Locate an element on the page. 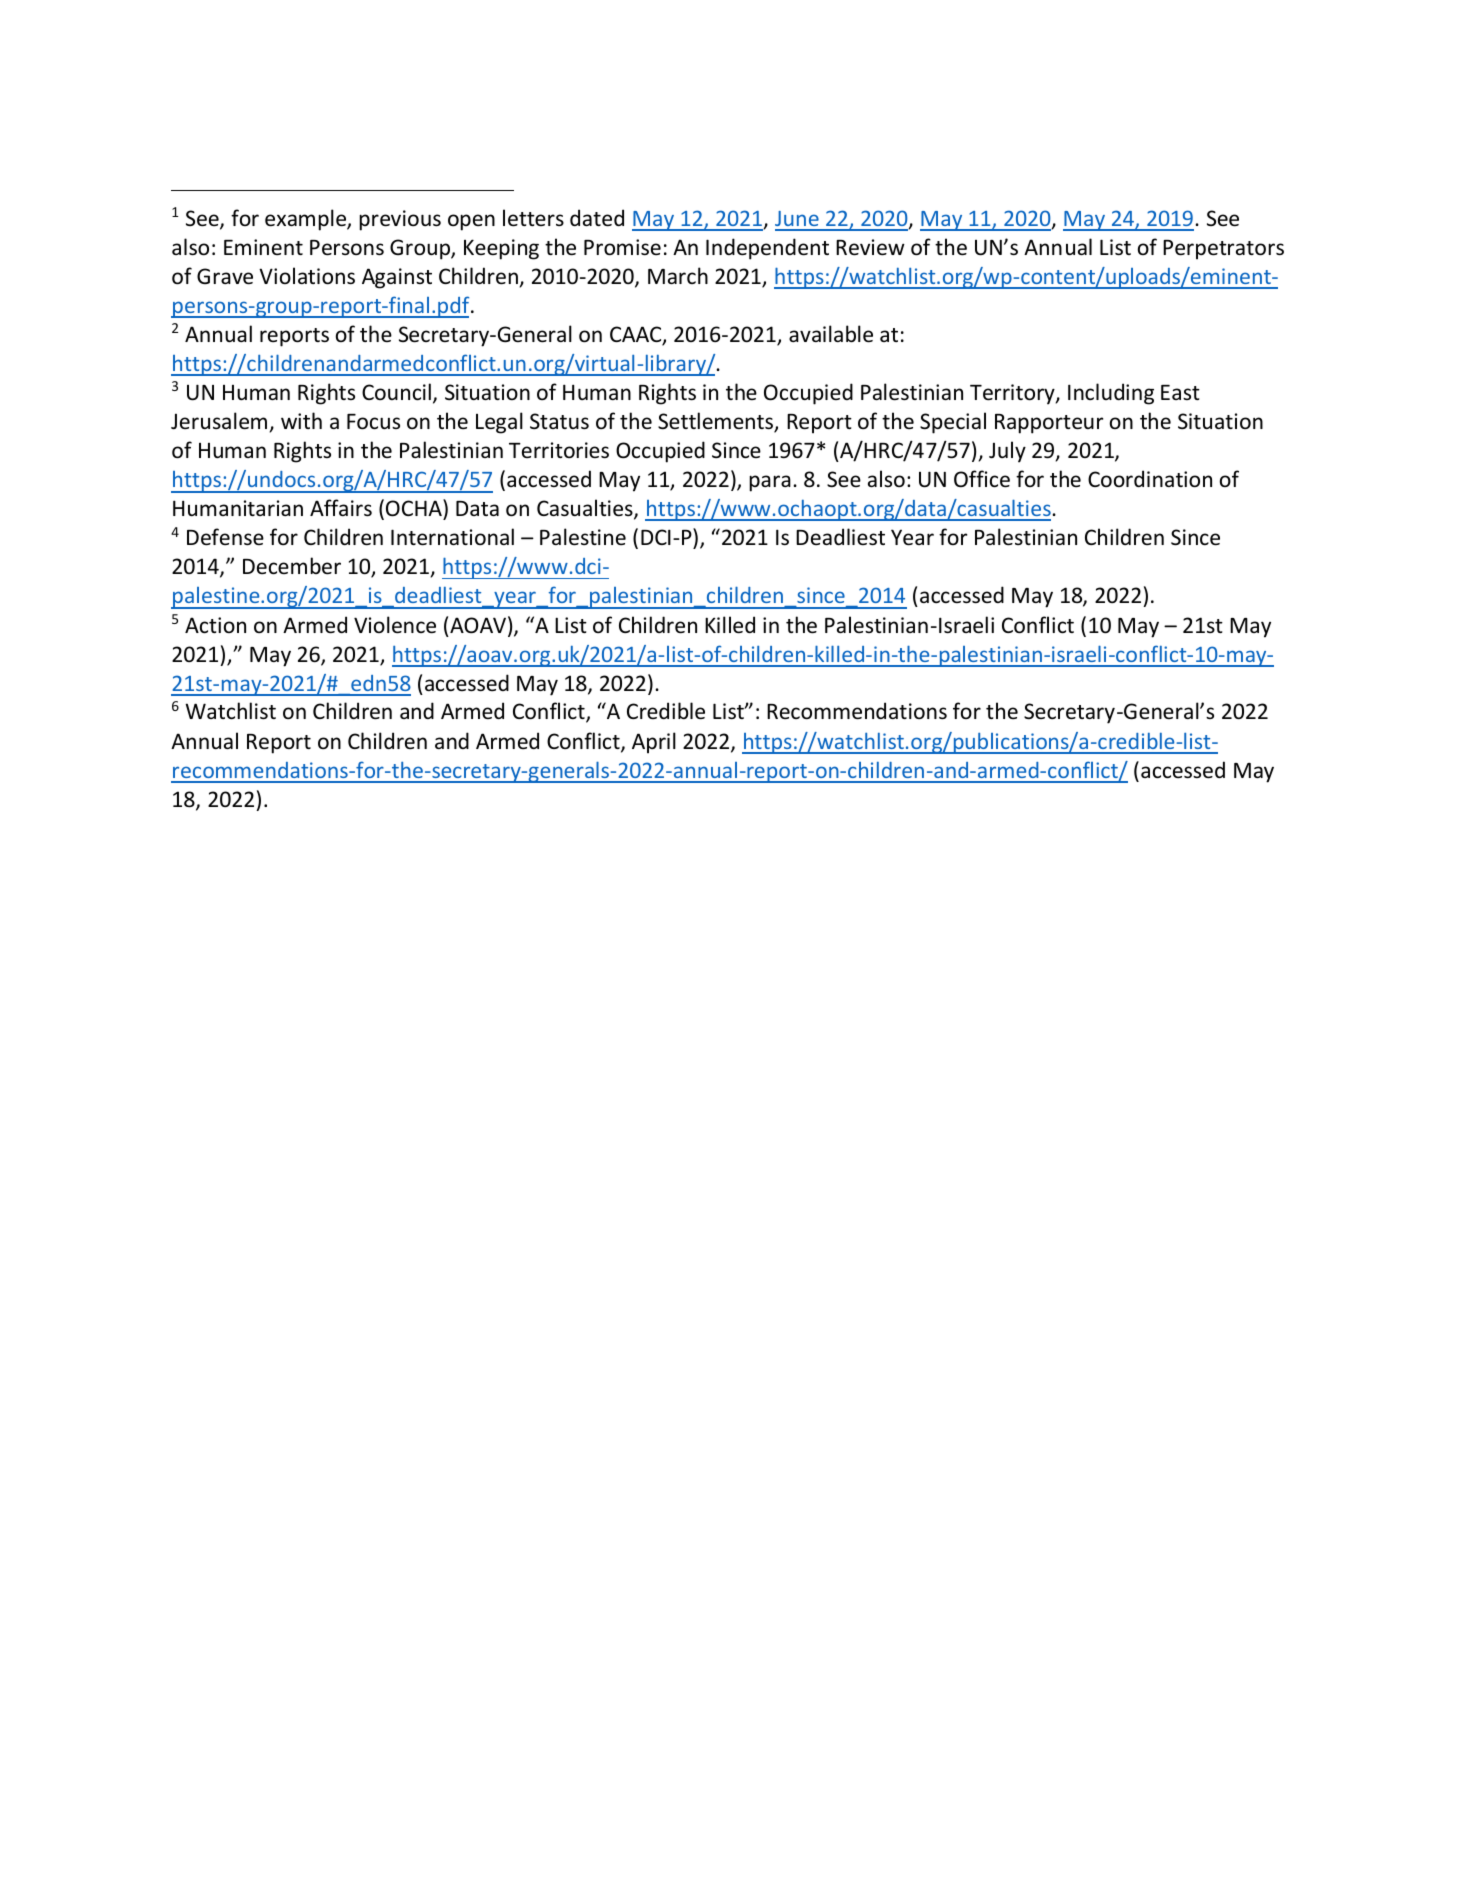 The width and height of the image is (1457, 1885). Independent is located at coordinates (767, 249).
